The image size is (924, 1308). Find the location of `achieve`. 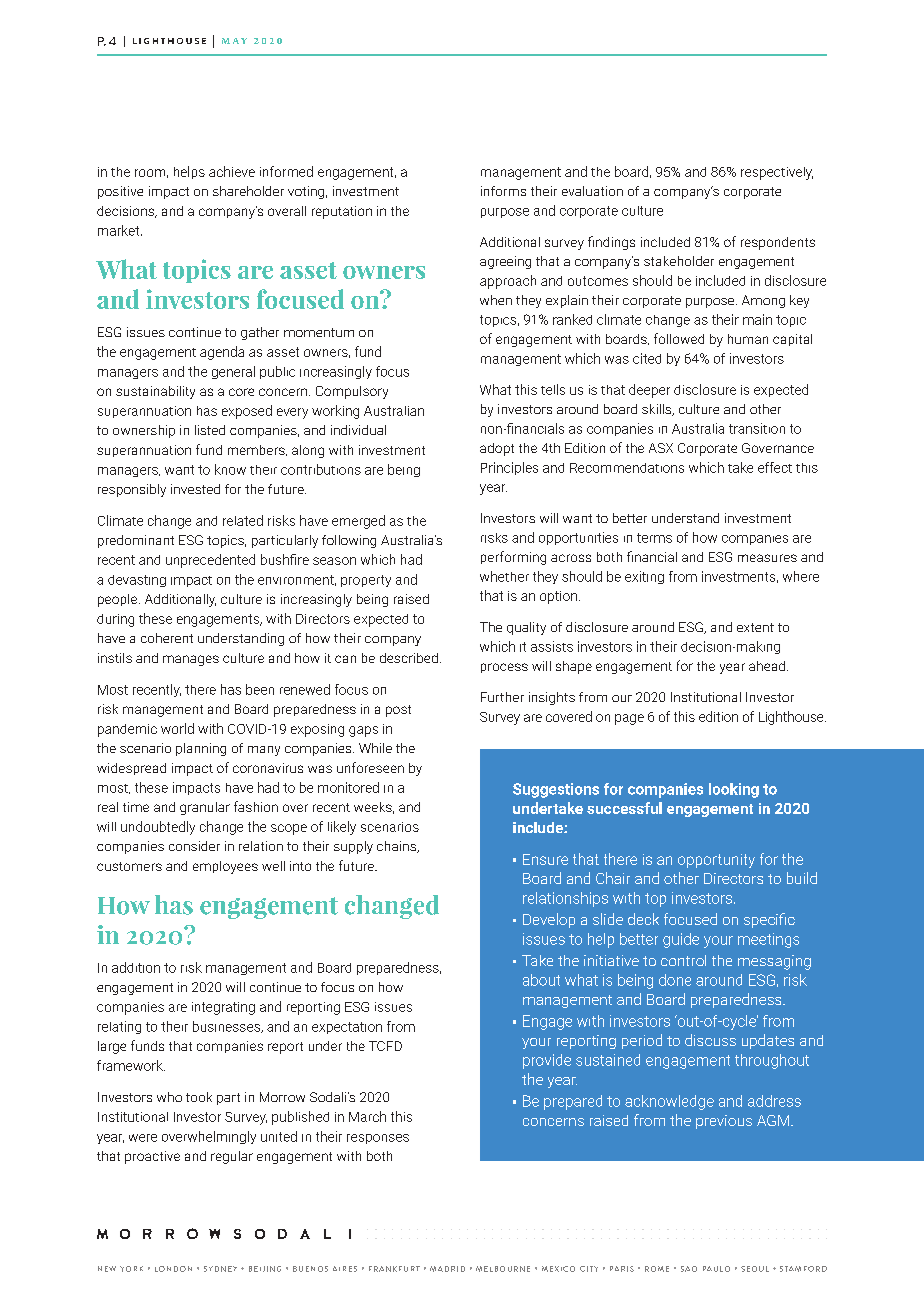

achieve is located at coordinates (232, 171).
